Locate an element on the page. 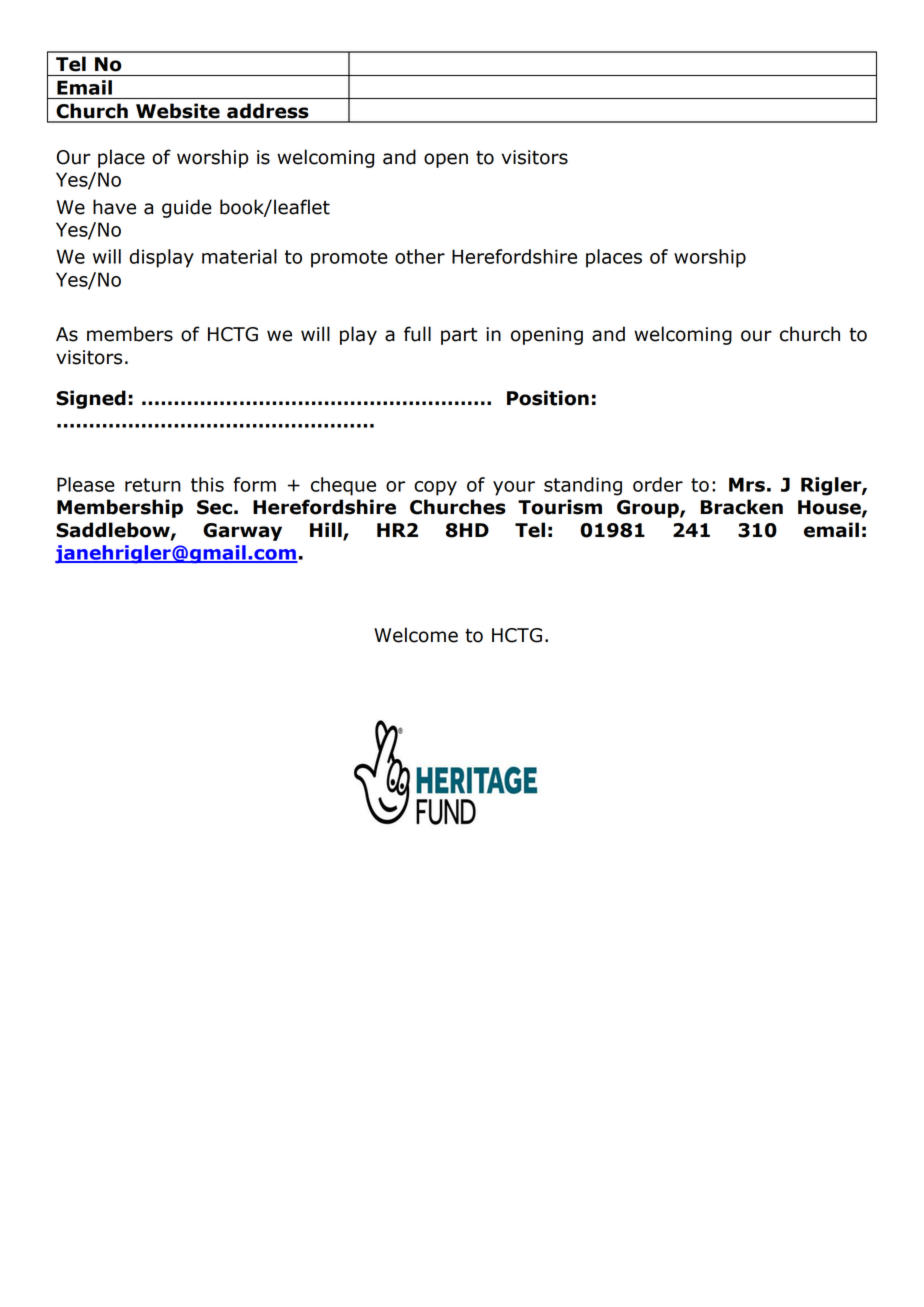 This image has height=1307, width=924. guide is located at coordinates (187, 208).
